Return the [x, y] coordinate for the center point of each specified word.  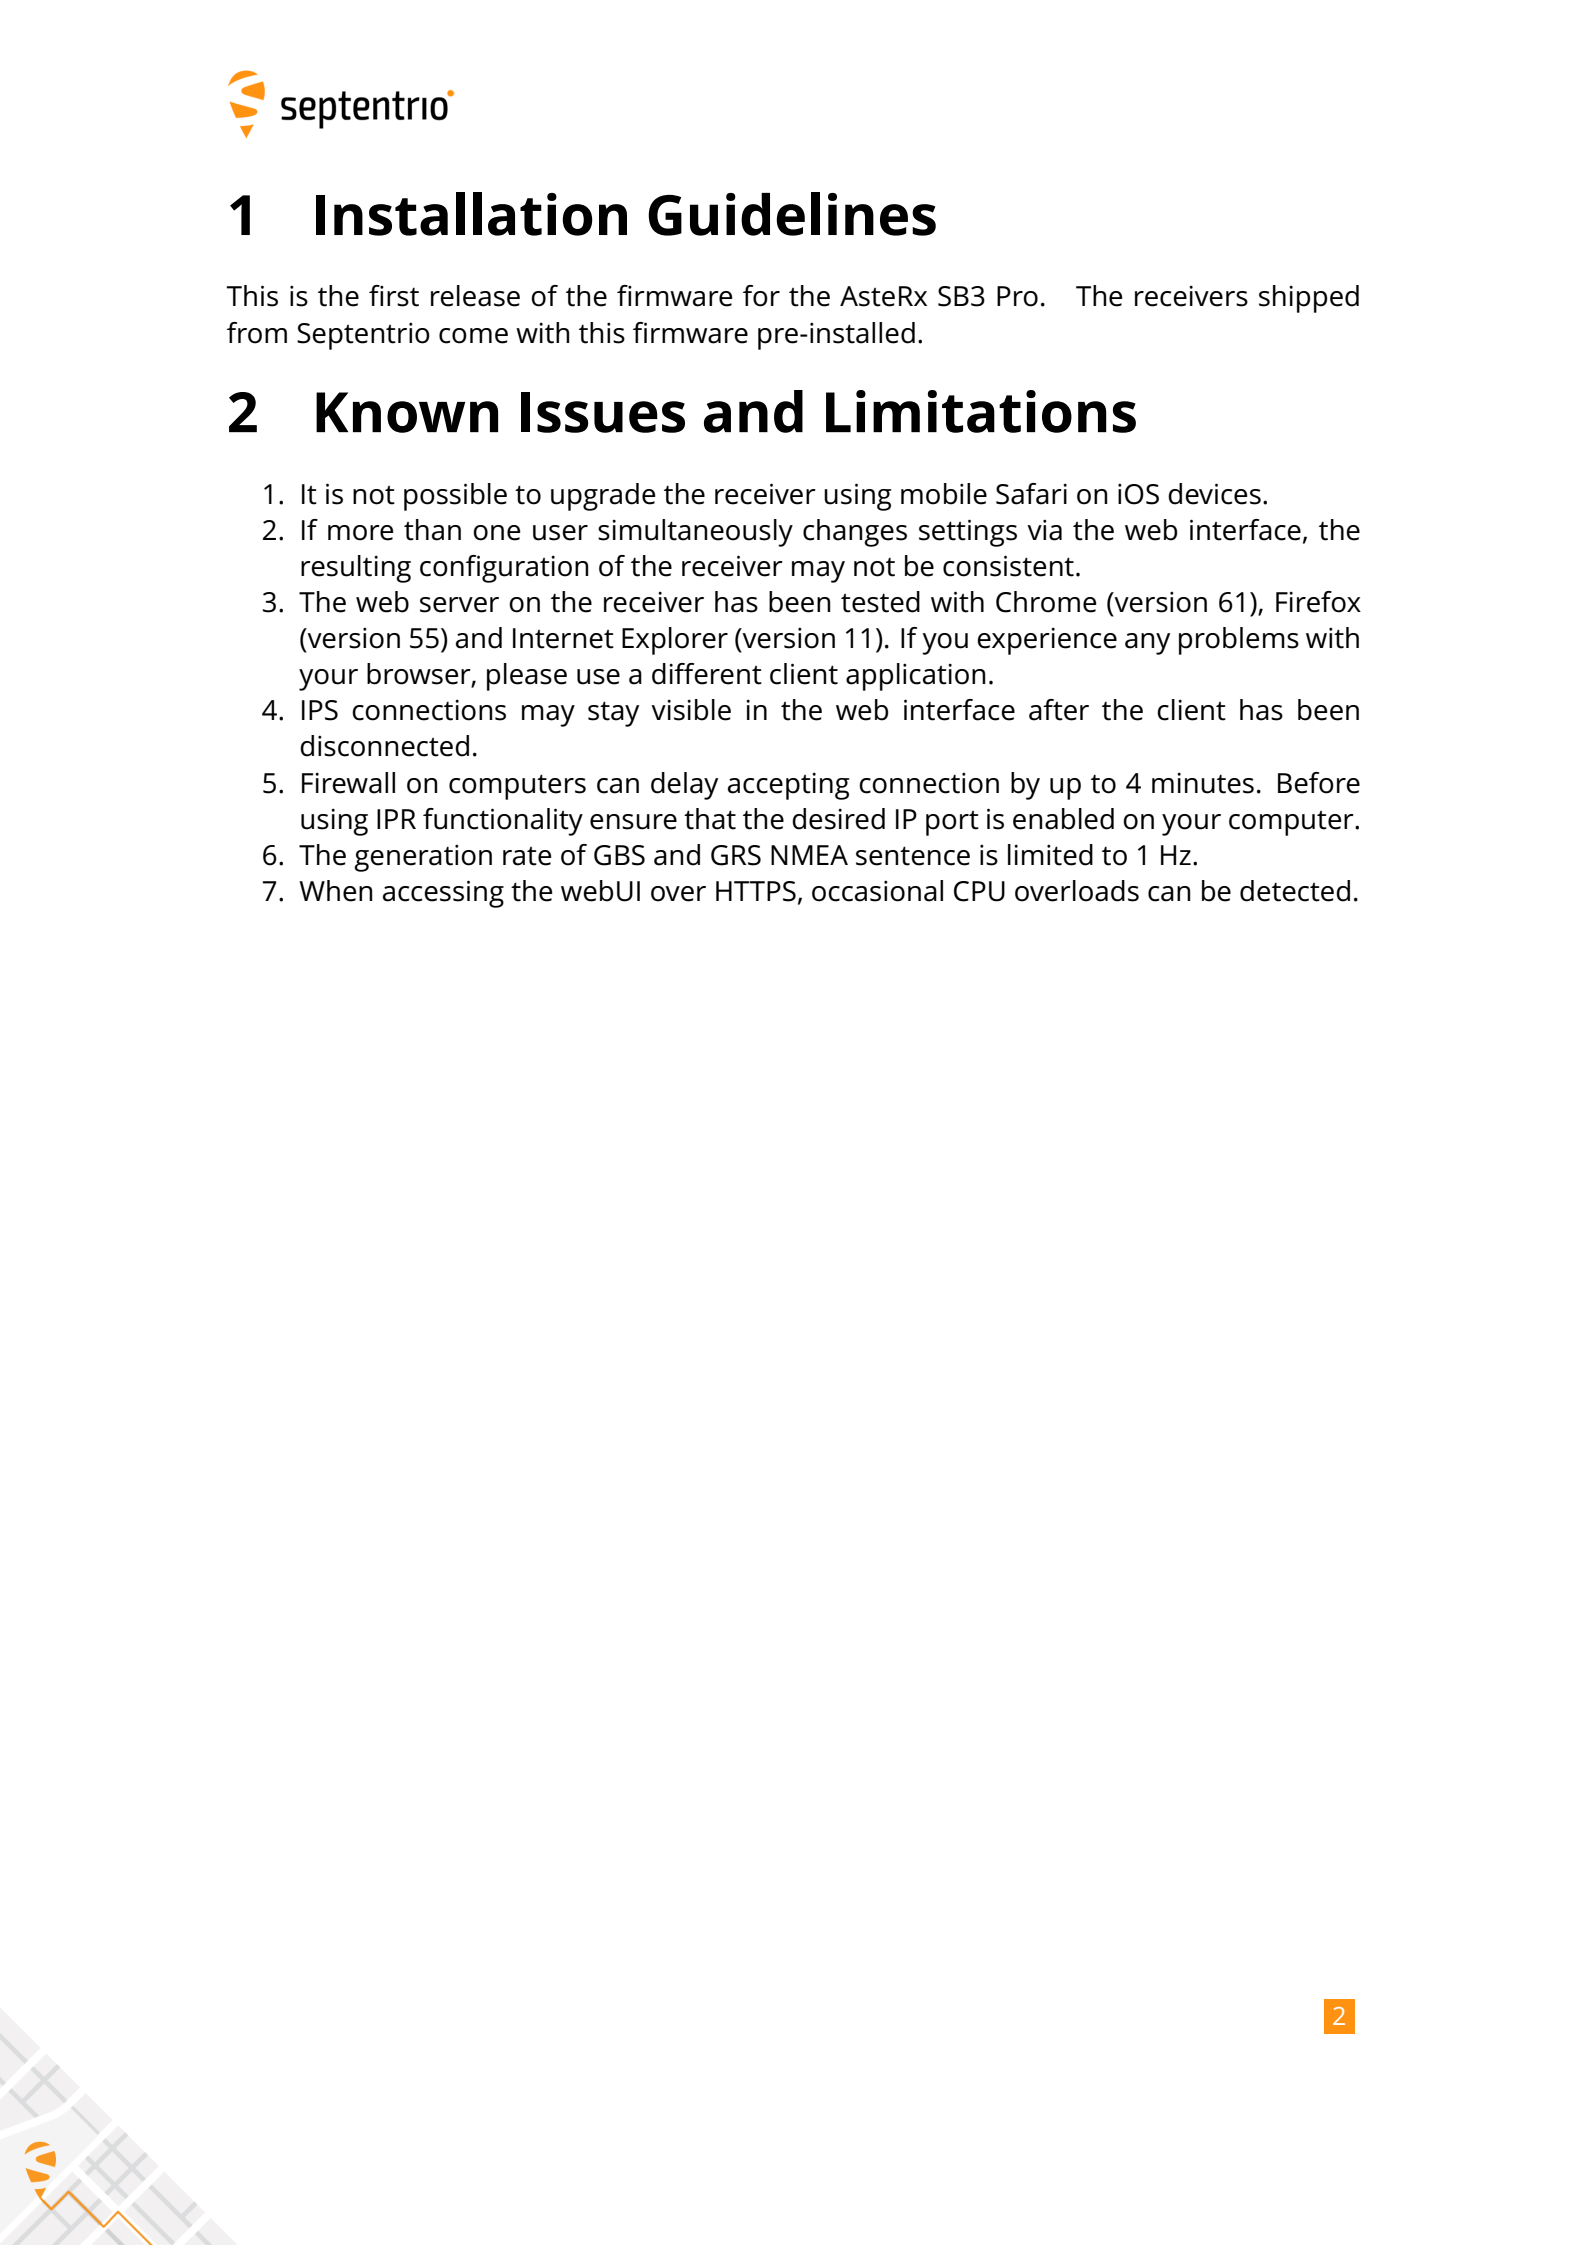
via [1044, 530]
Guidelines [792, 214]
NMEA [809, 855]
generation [423, 858]
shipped [1309, 299]
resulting [356, 569]
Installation [471, 214]
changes [855, 533]
